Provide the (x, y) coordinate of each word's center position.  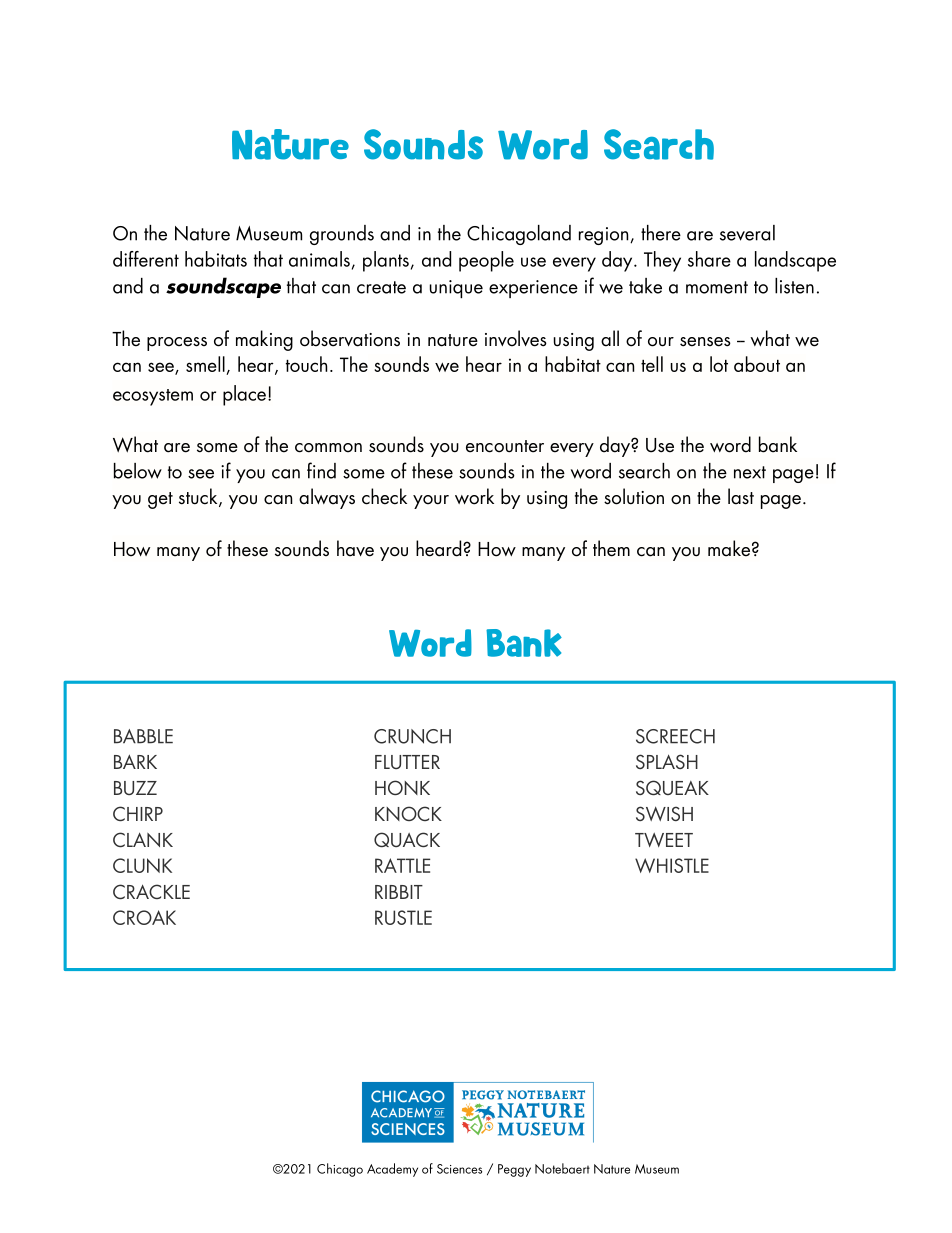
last (741, 496)
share (709, 259)
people (486, 261)
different (146, 259)
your (431, 502)
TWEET (664, 839)
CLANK (143, 839)
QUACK (407, 839)
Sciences (459, 1169)
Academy (392, 1170)
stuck (199, 497)
